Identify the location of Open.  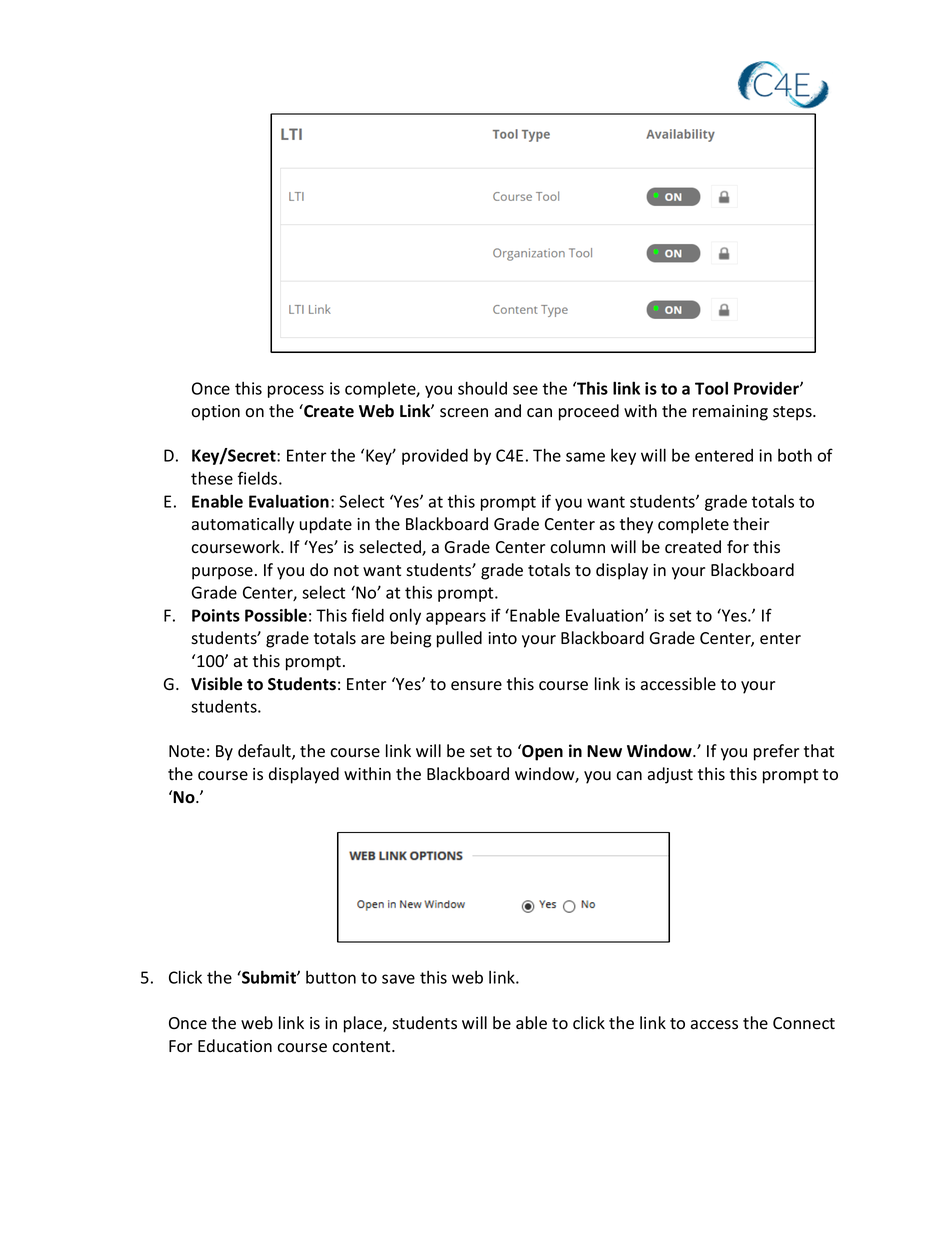
(541, 752).
